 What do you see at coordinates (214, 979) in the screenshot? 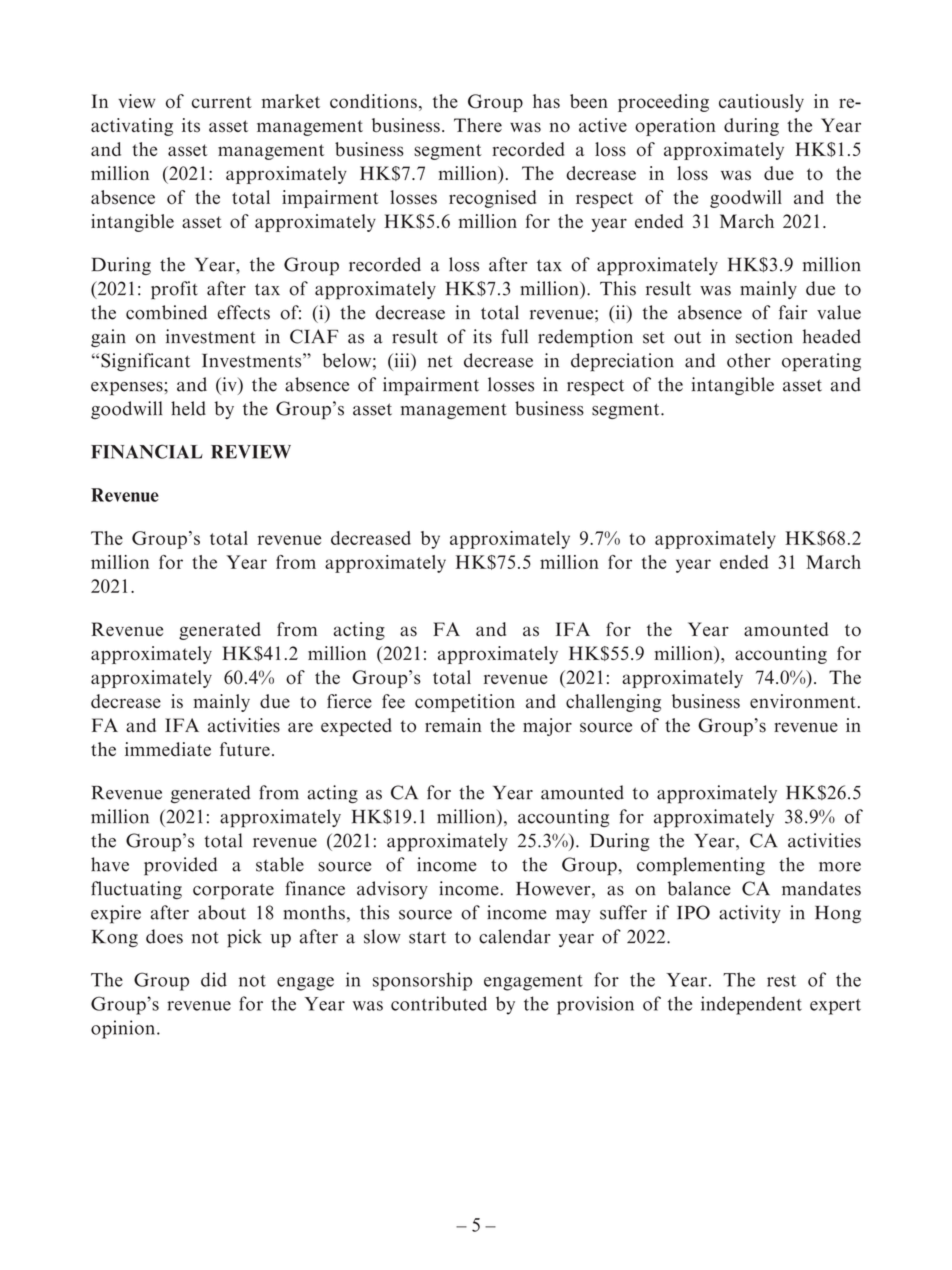
I see `did` at bounding box center [214, 979].
